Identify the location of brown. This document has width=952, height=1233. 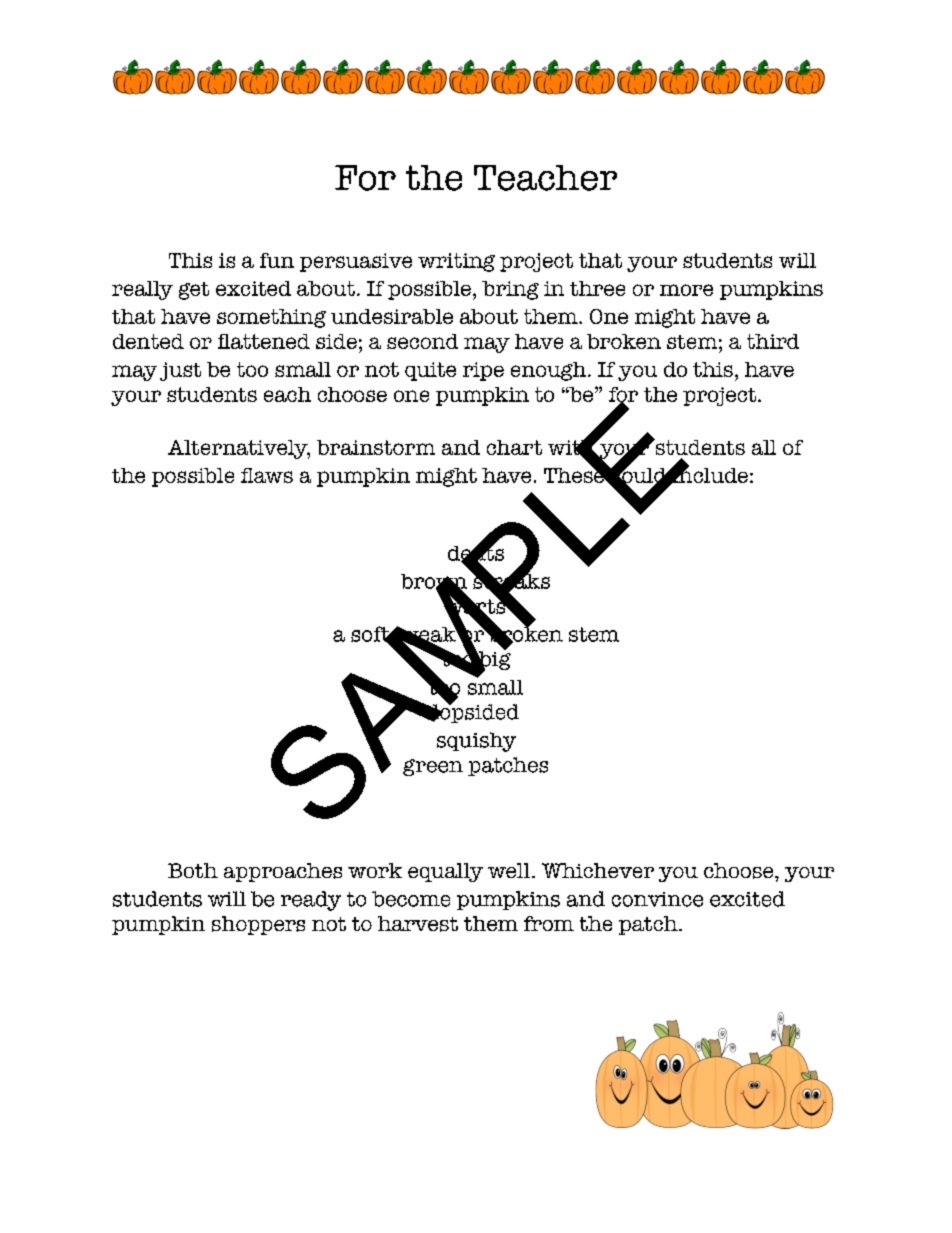
(434, 582).
